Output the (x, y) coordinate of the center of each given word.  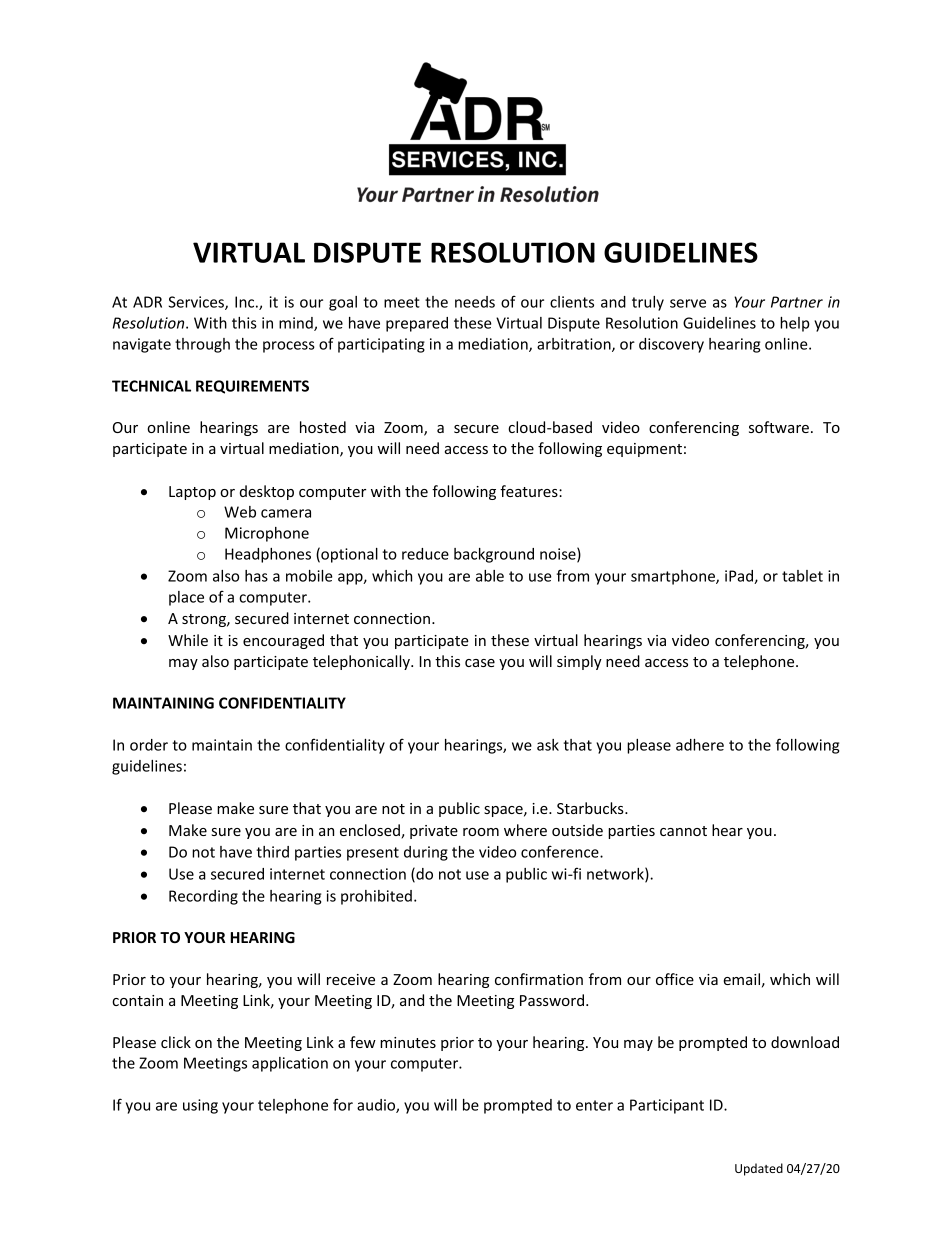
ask (548, 745)
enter (594, 1105)
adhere (700, 745)
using (200, 1106)
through (202, 345)
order (149, 745)
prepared (417, 324)
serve (688, 303)
